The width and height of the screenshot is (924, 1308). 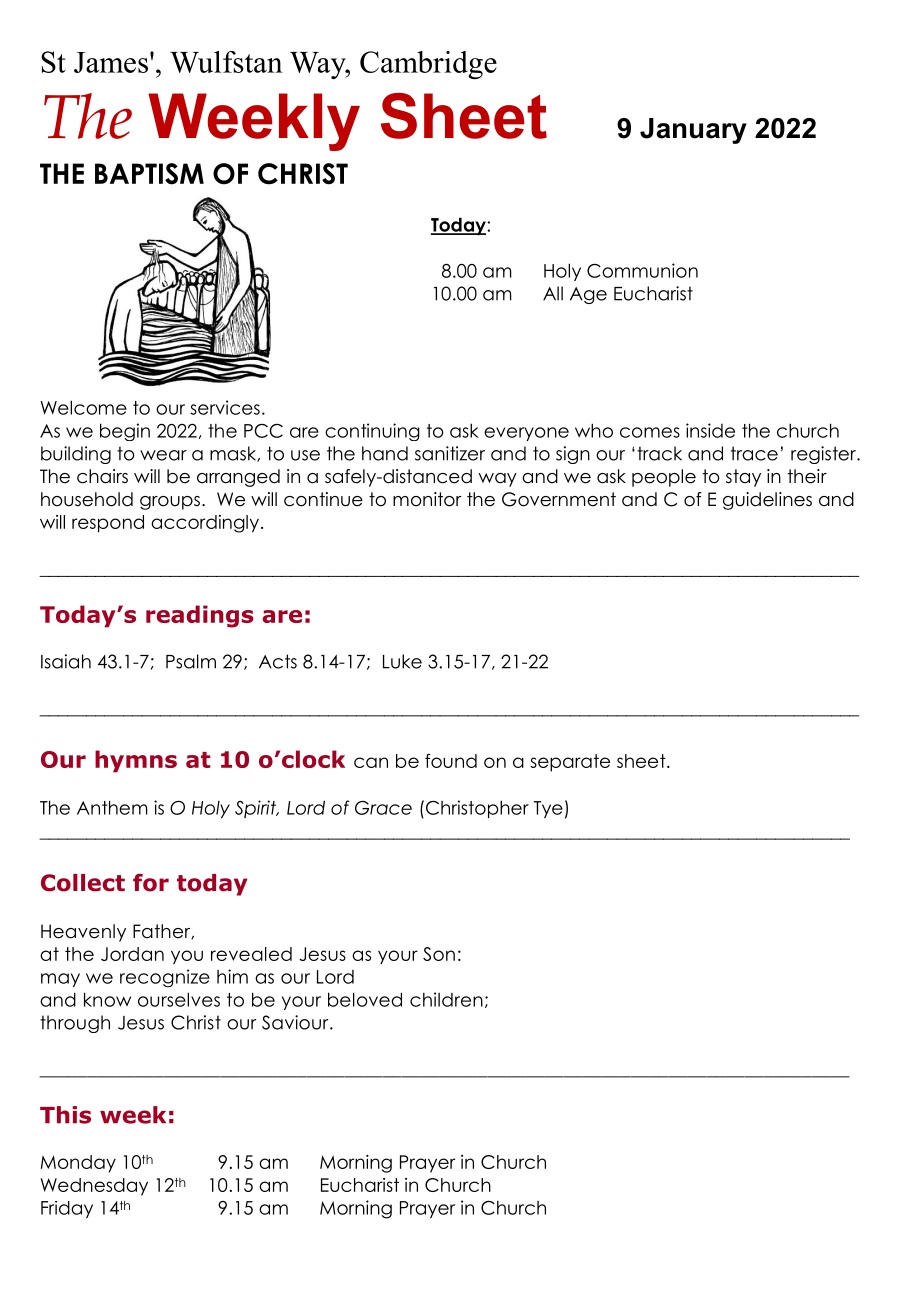 I want to click on January, so click(x=693, y=131).
